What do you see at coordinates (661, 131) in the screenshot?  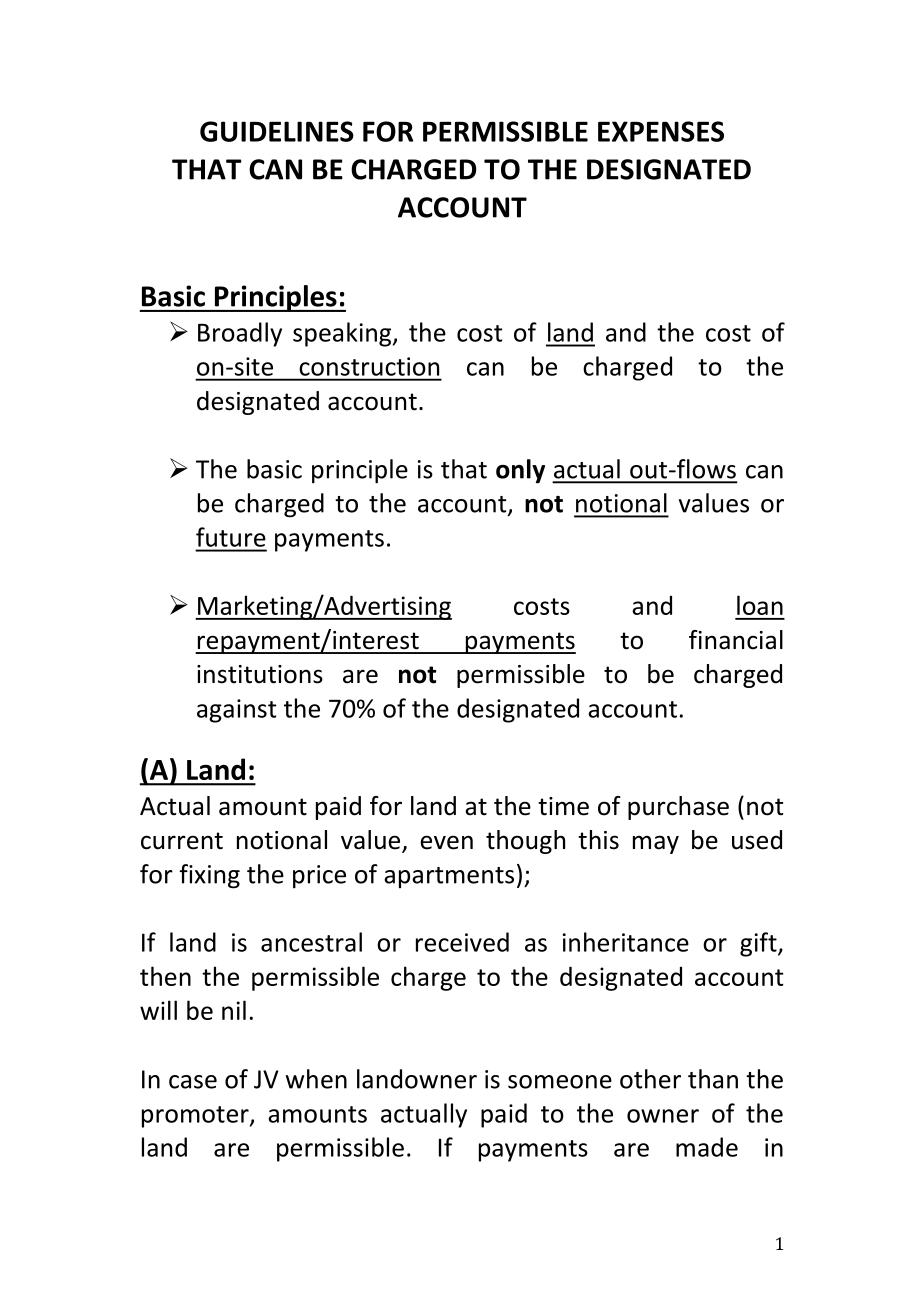 I see `EXPENSES` at bounding box center [661, 131].
